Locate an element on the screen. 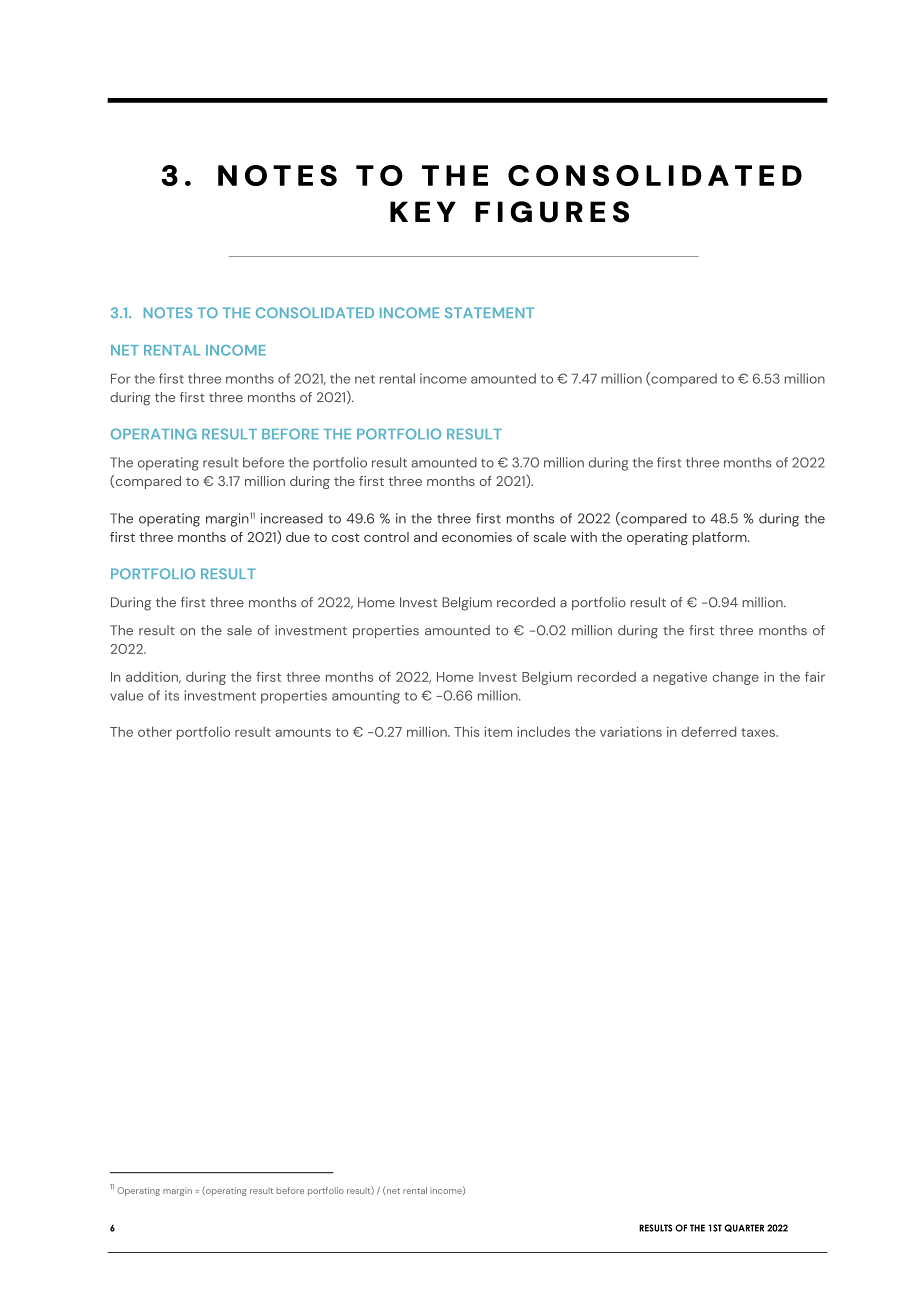  STATEMENT is located at coordinates (489, 312).
